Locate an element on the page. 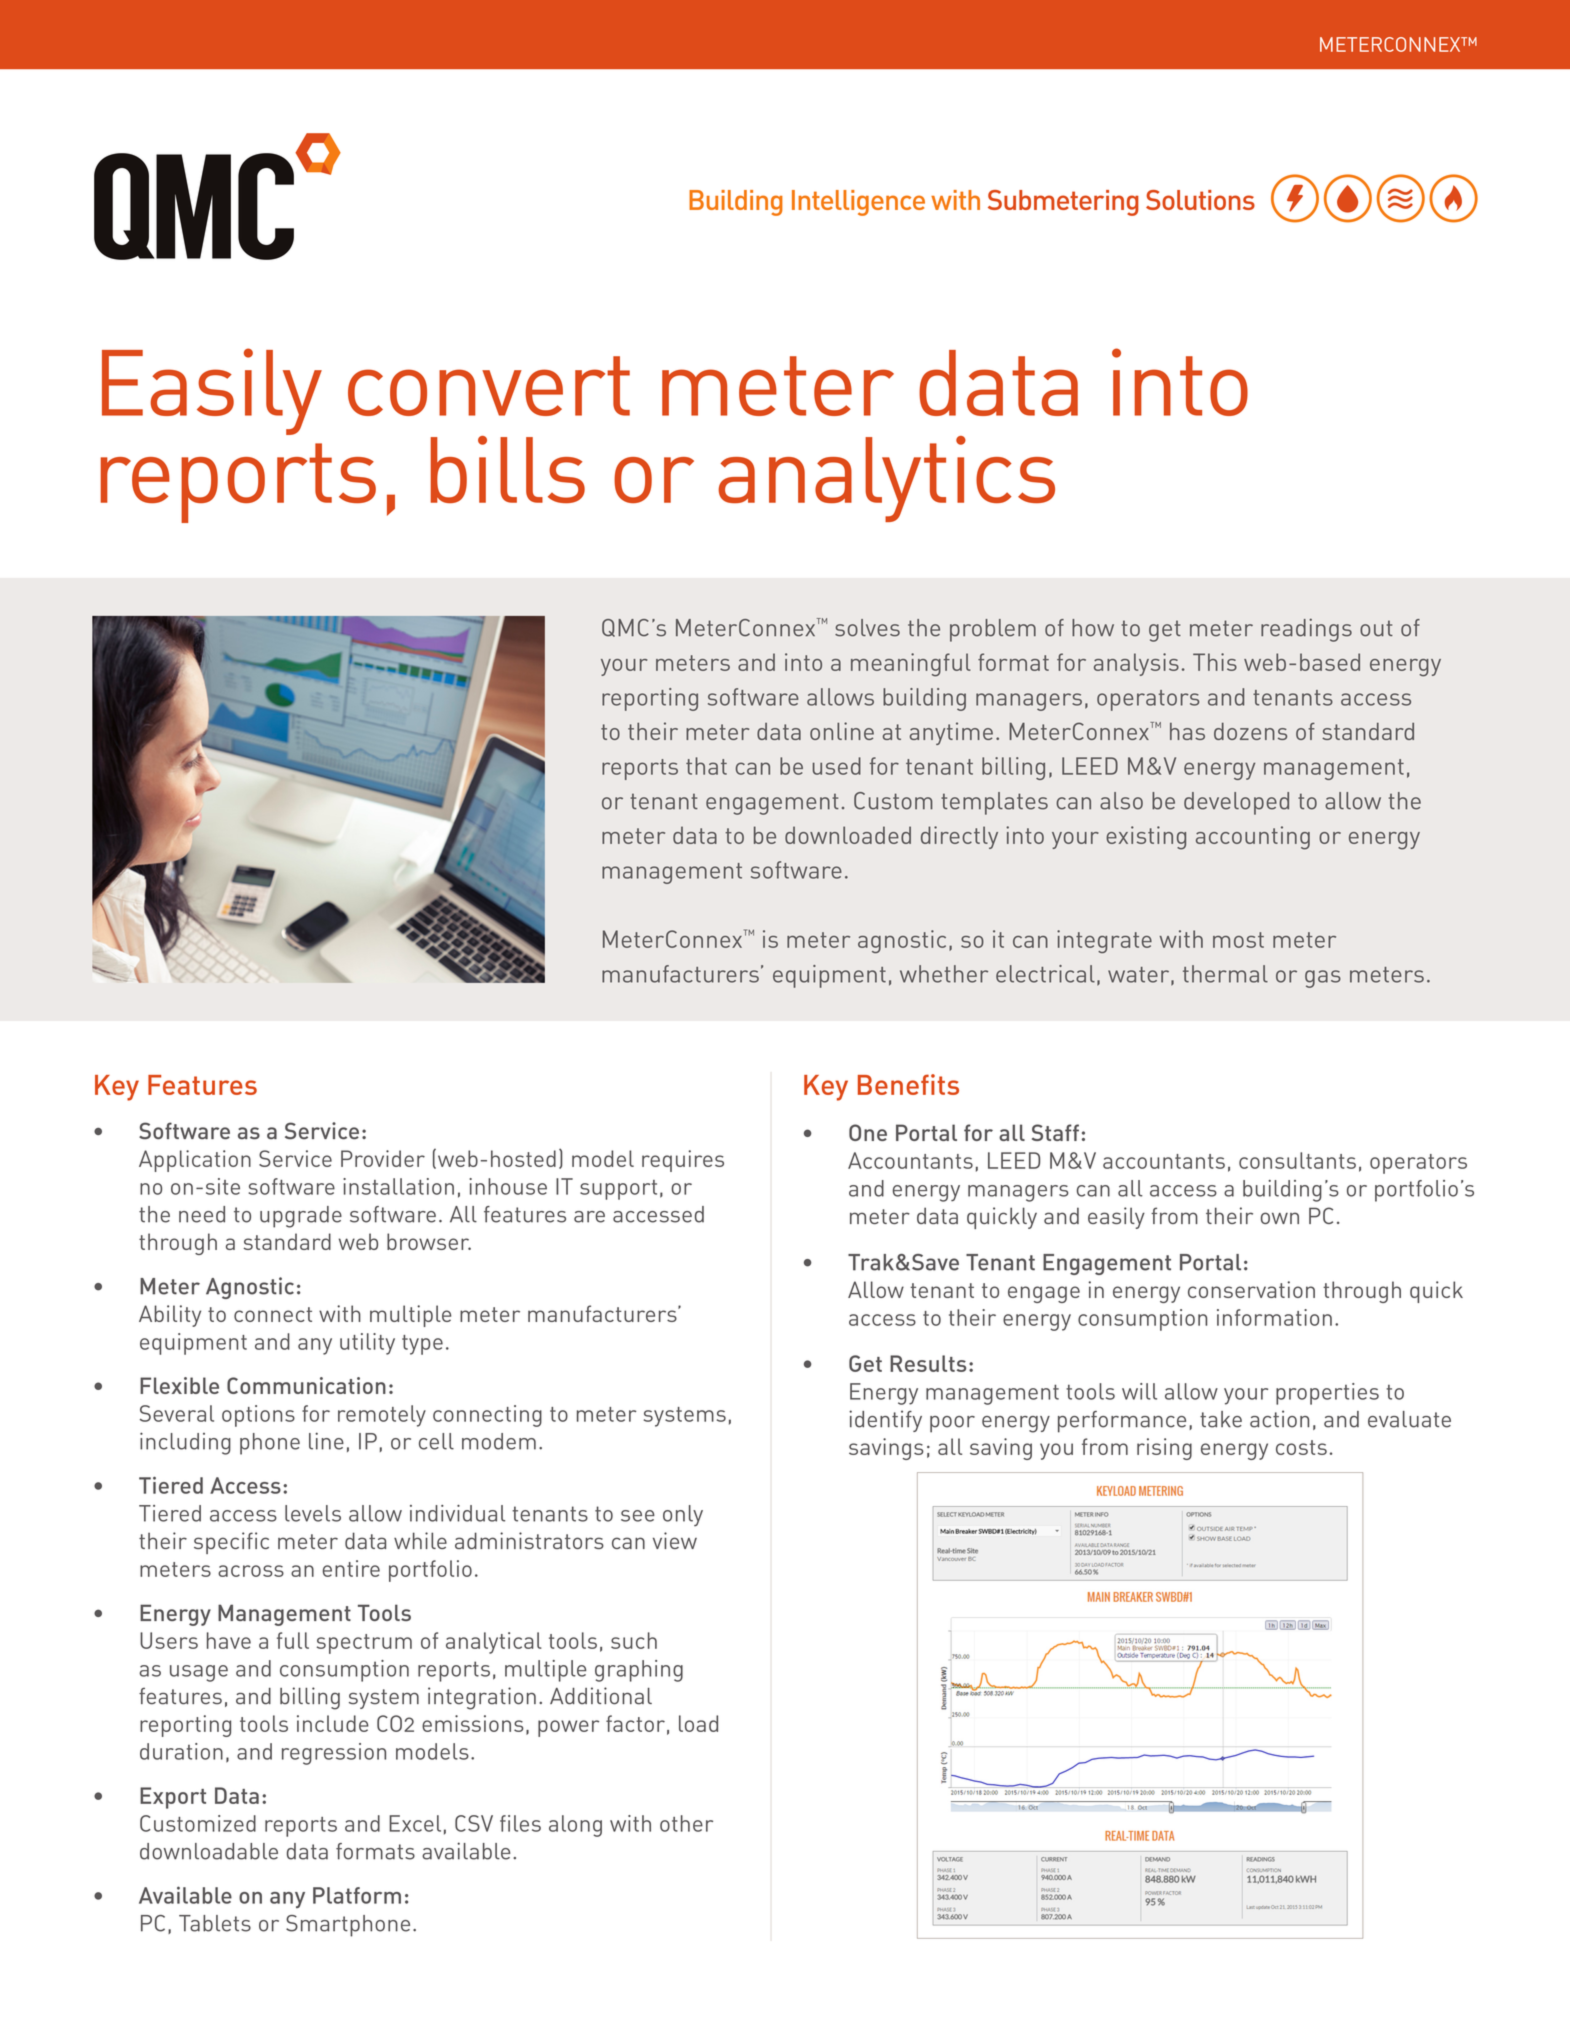  Benefits is located at coordinates (908, 1084).
